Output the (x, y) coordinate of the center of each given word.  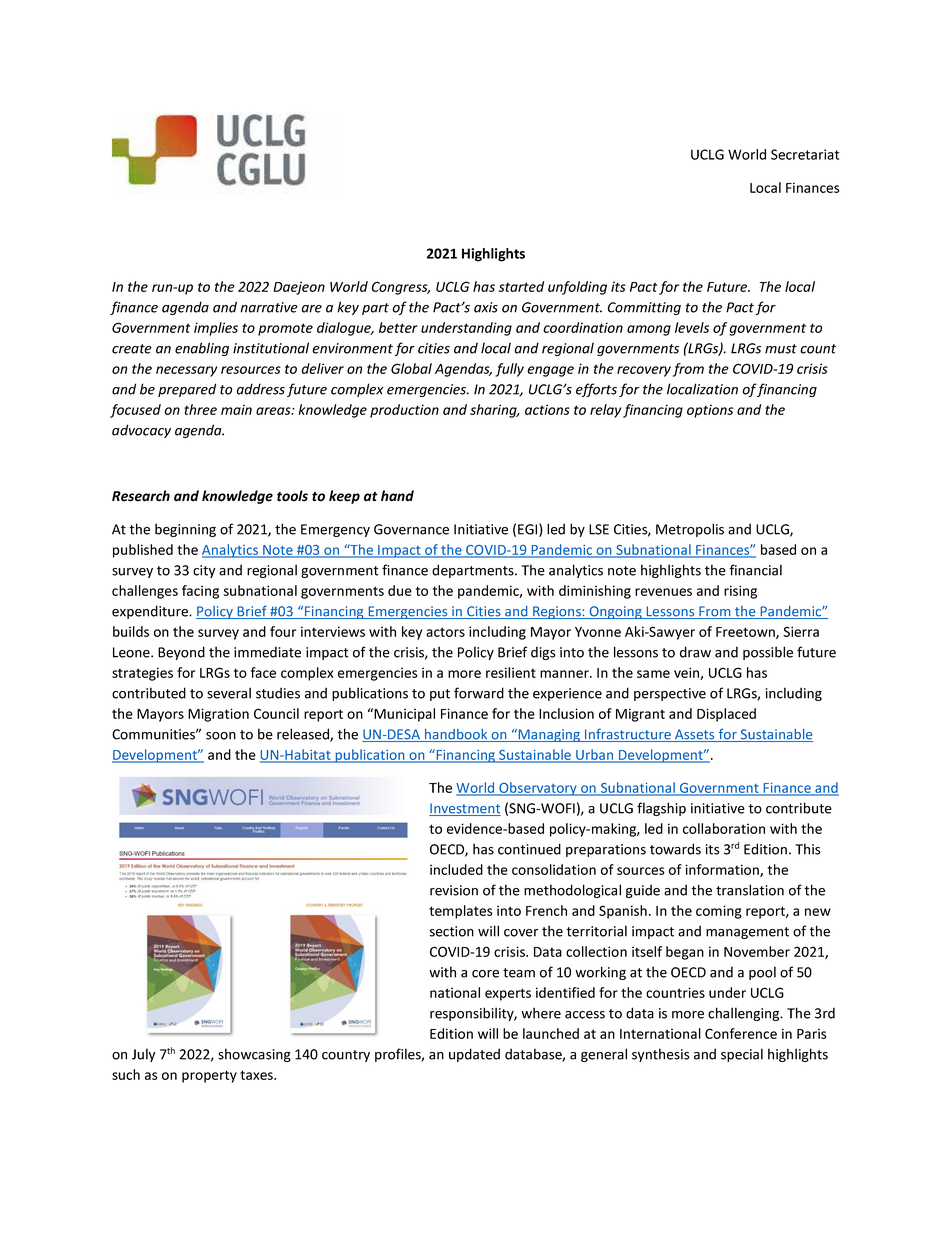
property (209, 1076)
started (521, 286)
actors (445, 632)
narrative (269, 307)
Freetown (746, 633)
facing (200, 592)
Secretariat (805, 154)
